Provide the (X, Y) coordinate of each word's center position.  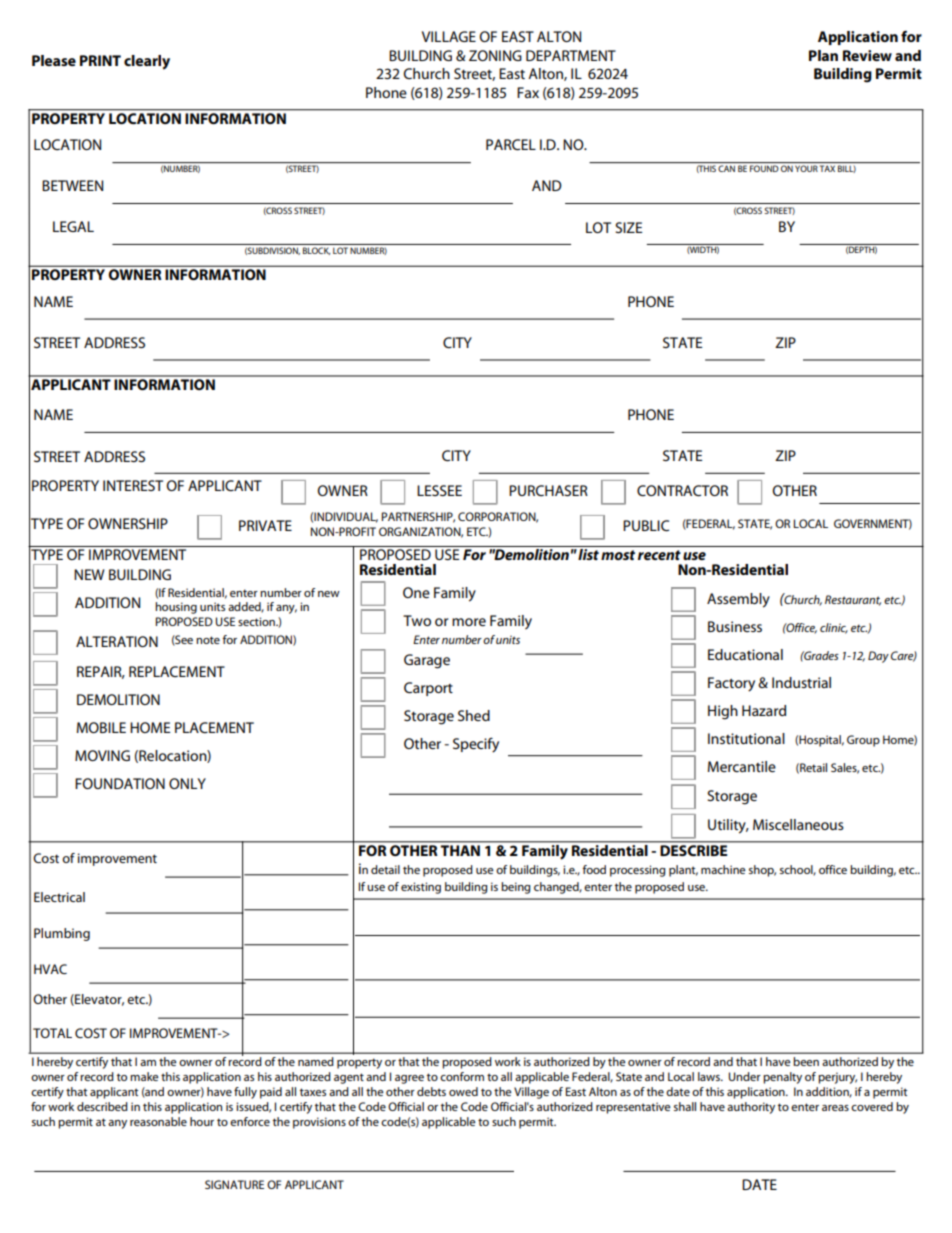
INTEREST (133, 485)
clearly (147, 62)
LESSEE (439, 490)
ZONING (495, 55)
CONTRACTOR (682, 490)
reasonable (158, 1121)
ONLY (187, 783)
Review (867, 55)
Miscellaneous (798, 824)
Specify (476, 745)
